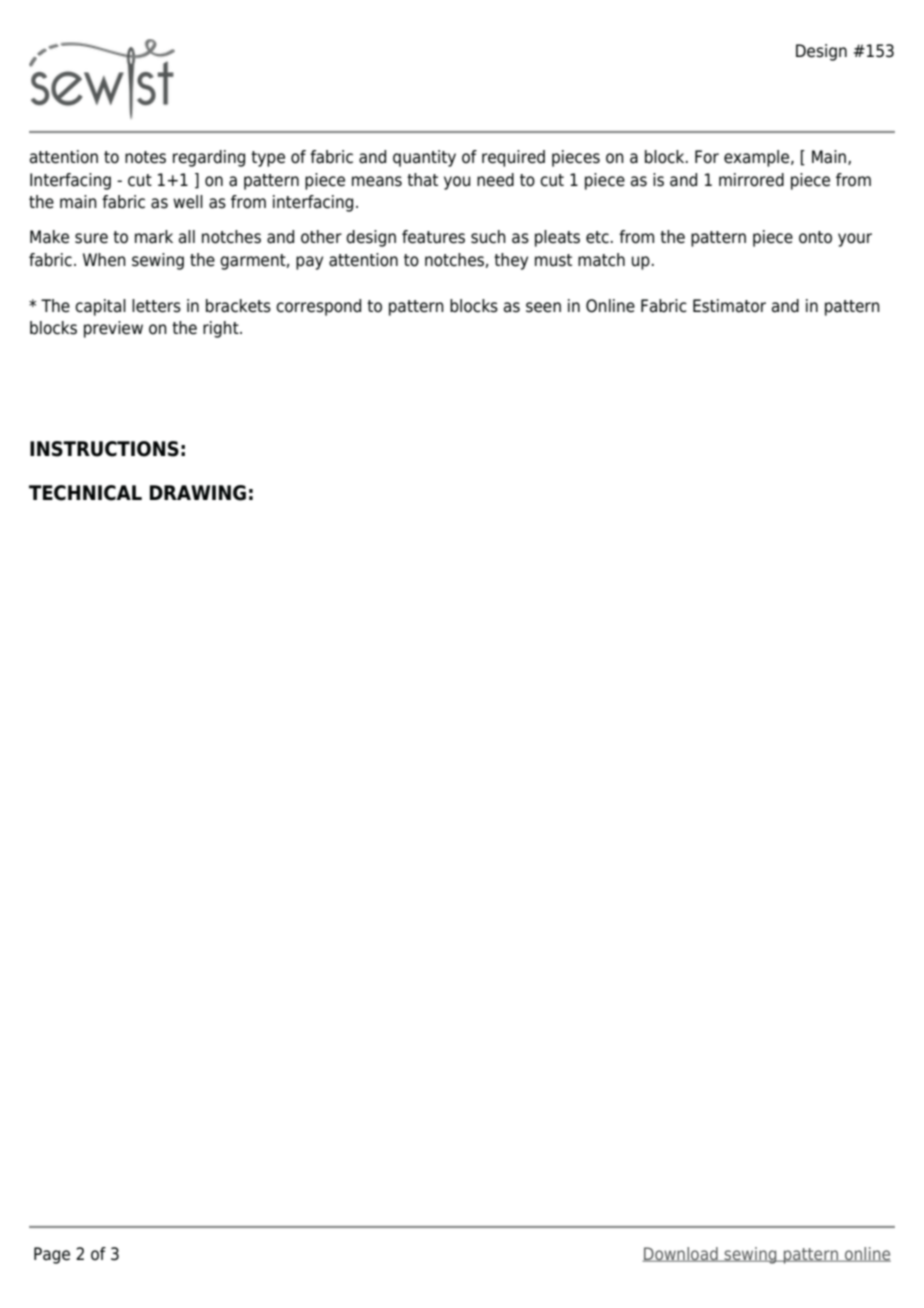 The height and width of the screenshot is (1308, 924). Describe the element at coordinates (188, 202) in the screenshot. I see `well` at that location.
